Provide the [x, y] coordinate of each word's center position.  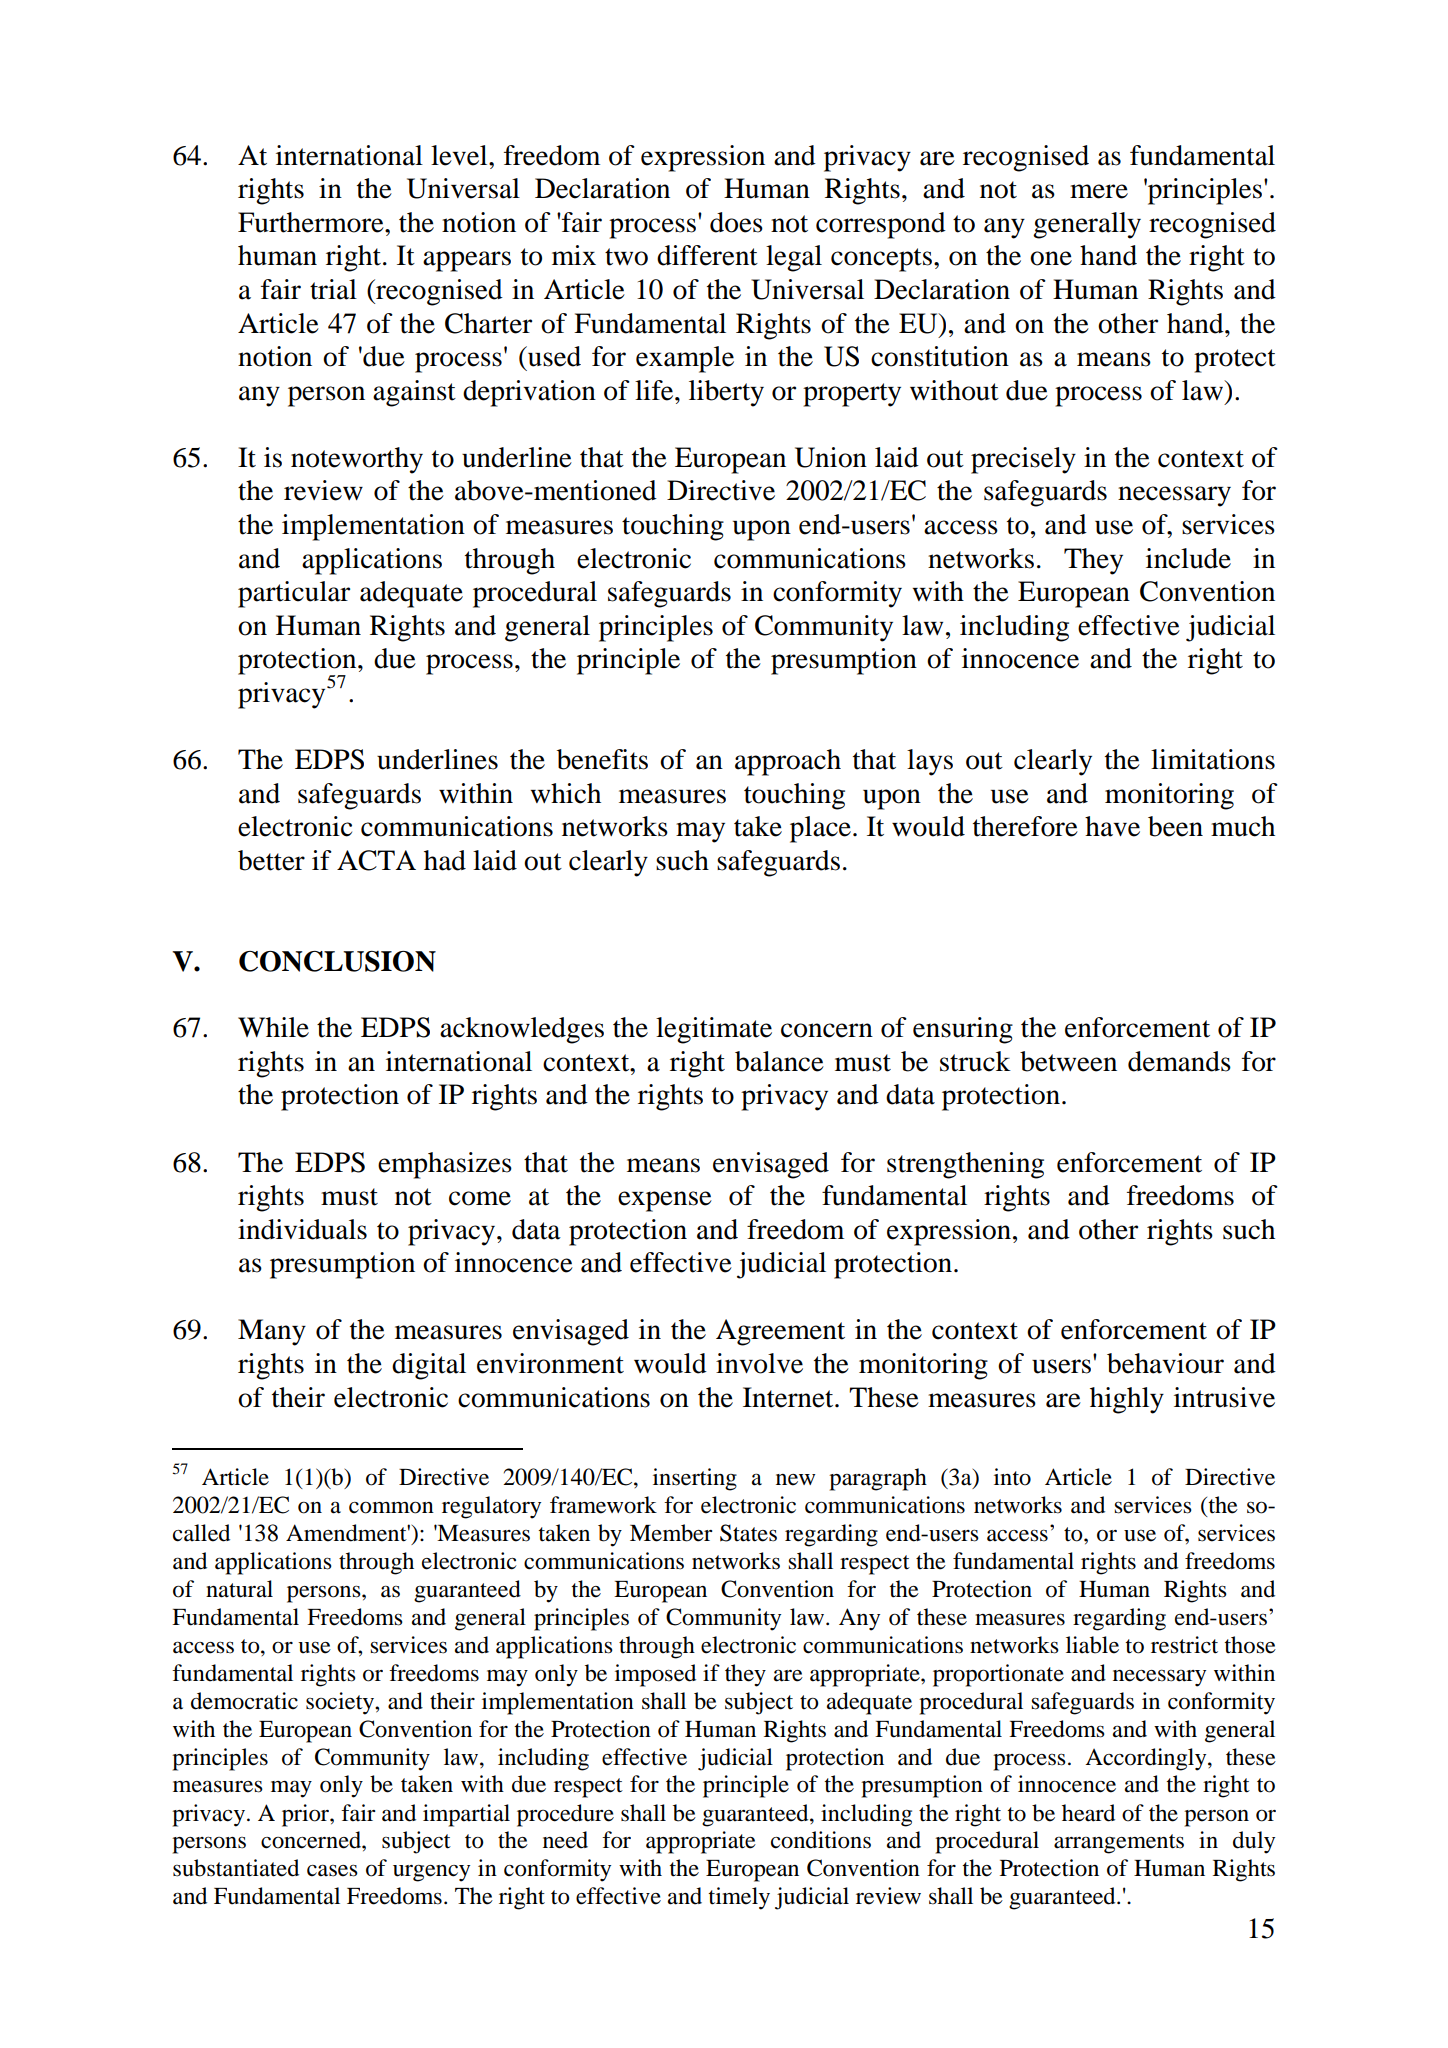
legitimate [714, 1030]
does [736, 222]
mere [1099, 191]
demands [1179, 1061]
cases [332, 1870]
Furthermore [312, 222]
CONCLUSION [337, 961]
